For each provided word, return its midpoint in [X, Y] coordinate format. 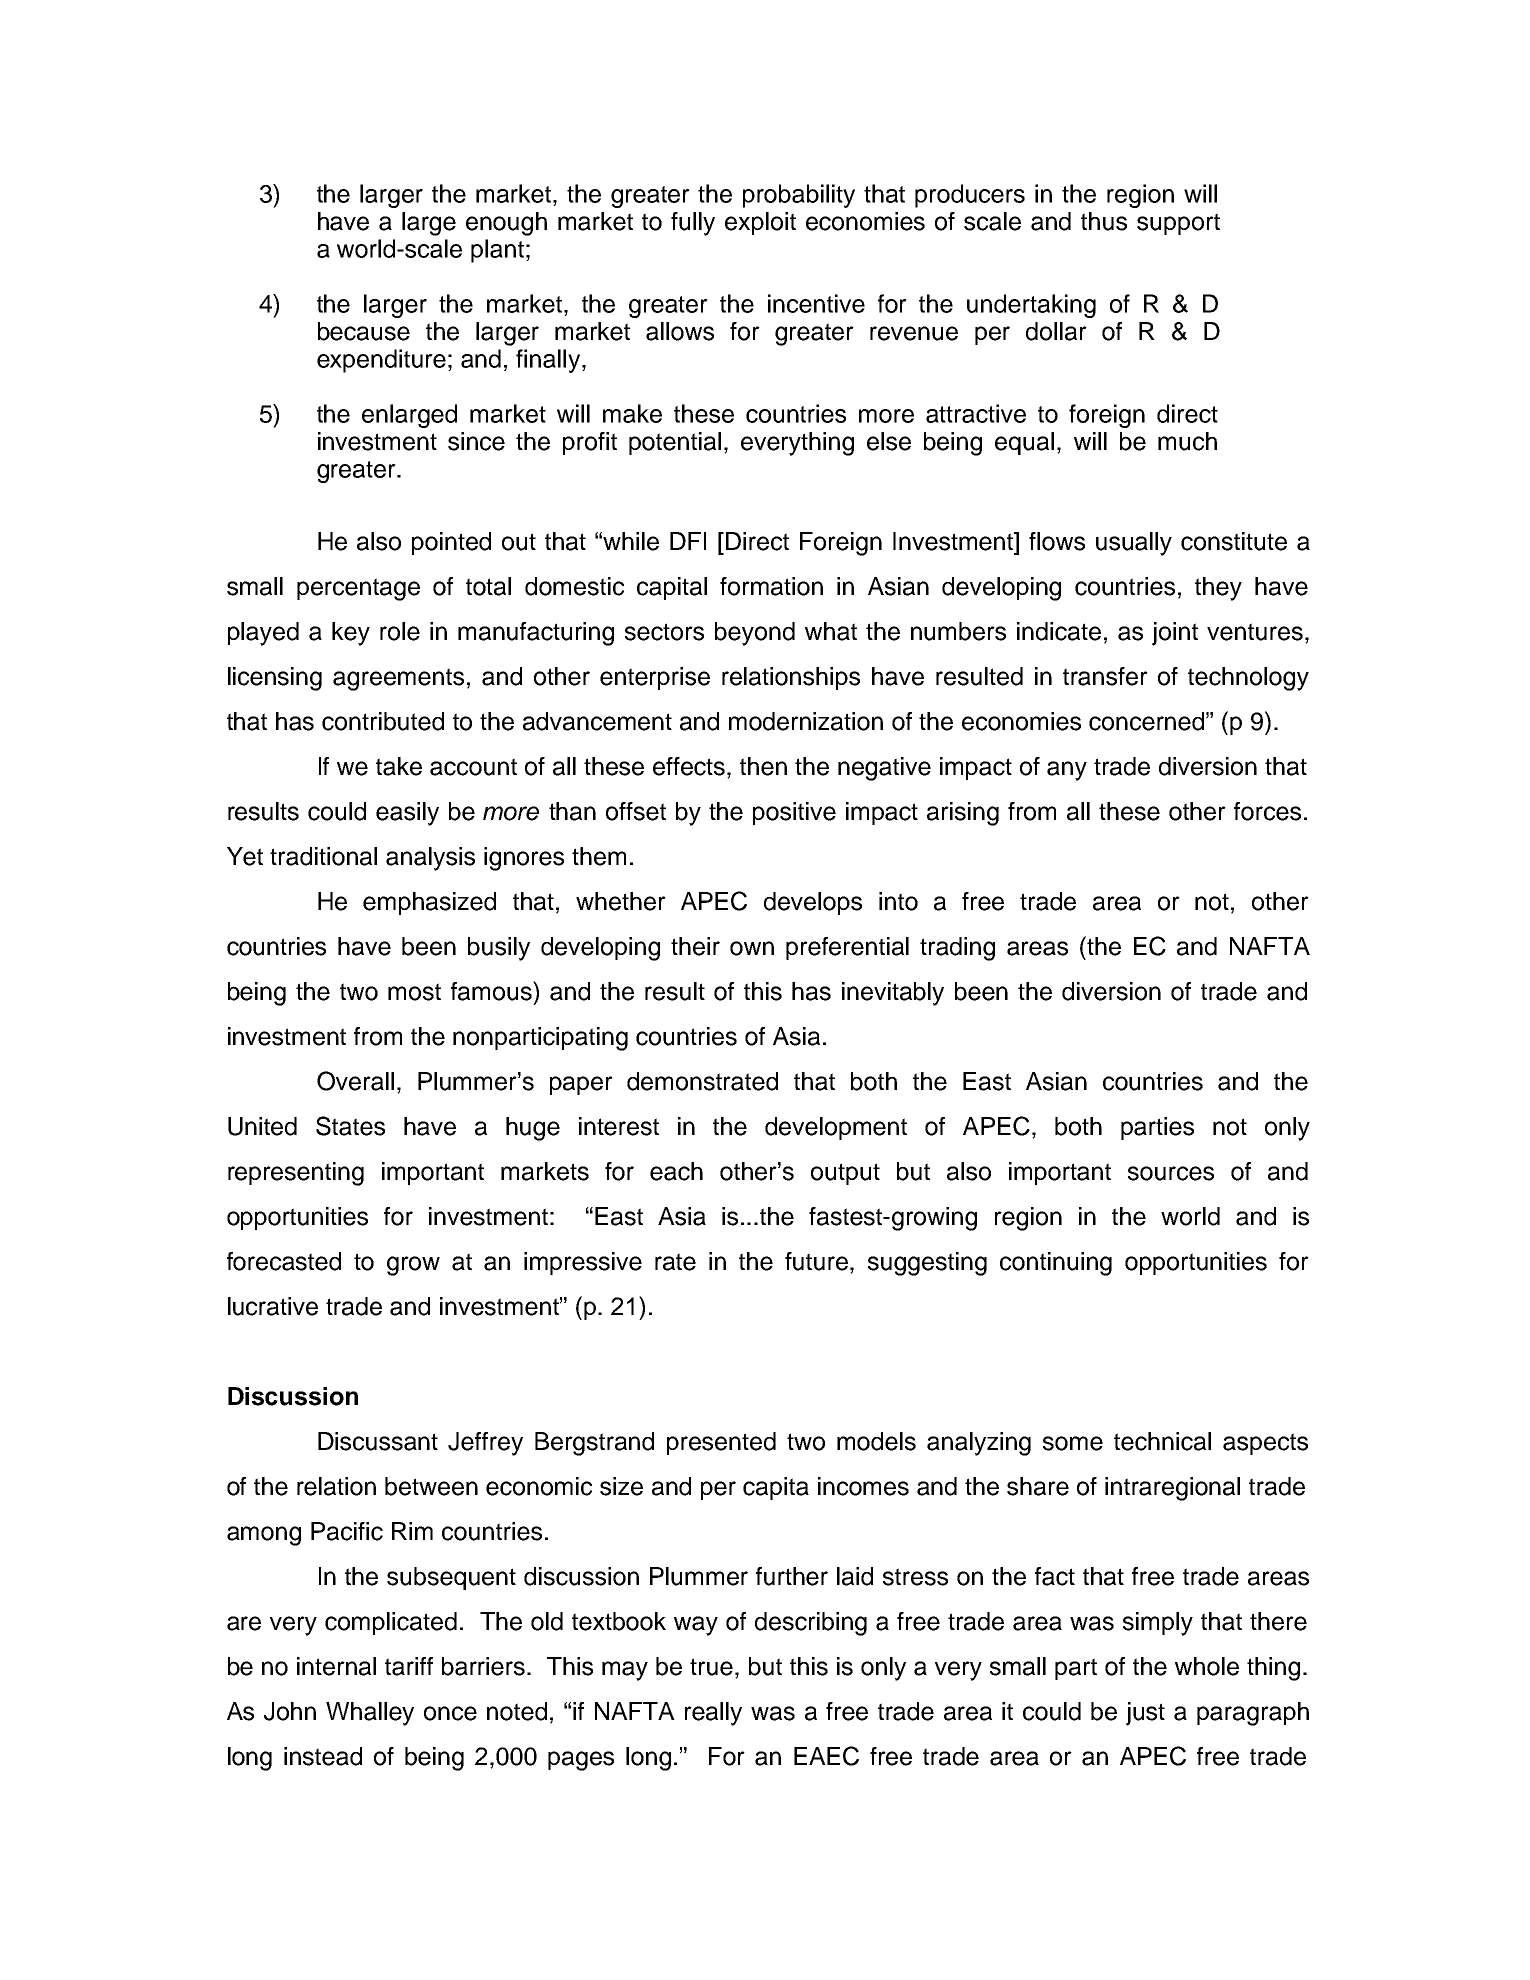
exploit [760, 223]
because [364, 331]
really [713, 1714]
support [1178, 224]
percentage [358, 589]
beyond [755, 634]
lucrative [273, 1306]
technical [1162, 1441]
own [752, 948]
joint [1175, 634]
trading [957, 949]
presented [721, 1443]
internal [336, 1666]
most [414, 992]
